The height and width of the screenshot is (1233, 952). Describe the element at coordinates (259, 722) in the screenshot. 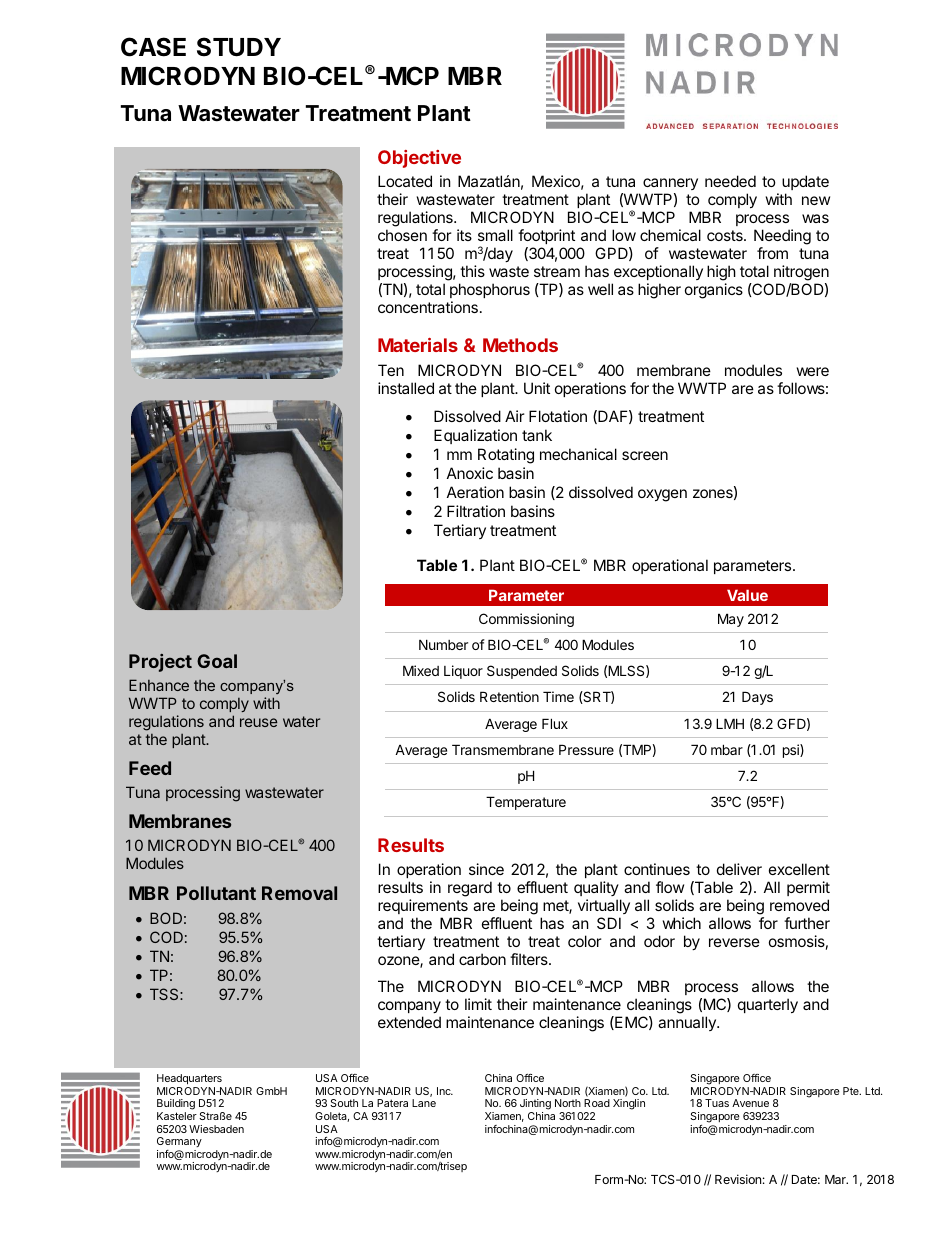

I see `reuse` at that location.
